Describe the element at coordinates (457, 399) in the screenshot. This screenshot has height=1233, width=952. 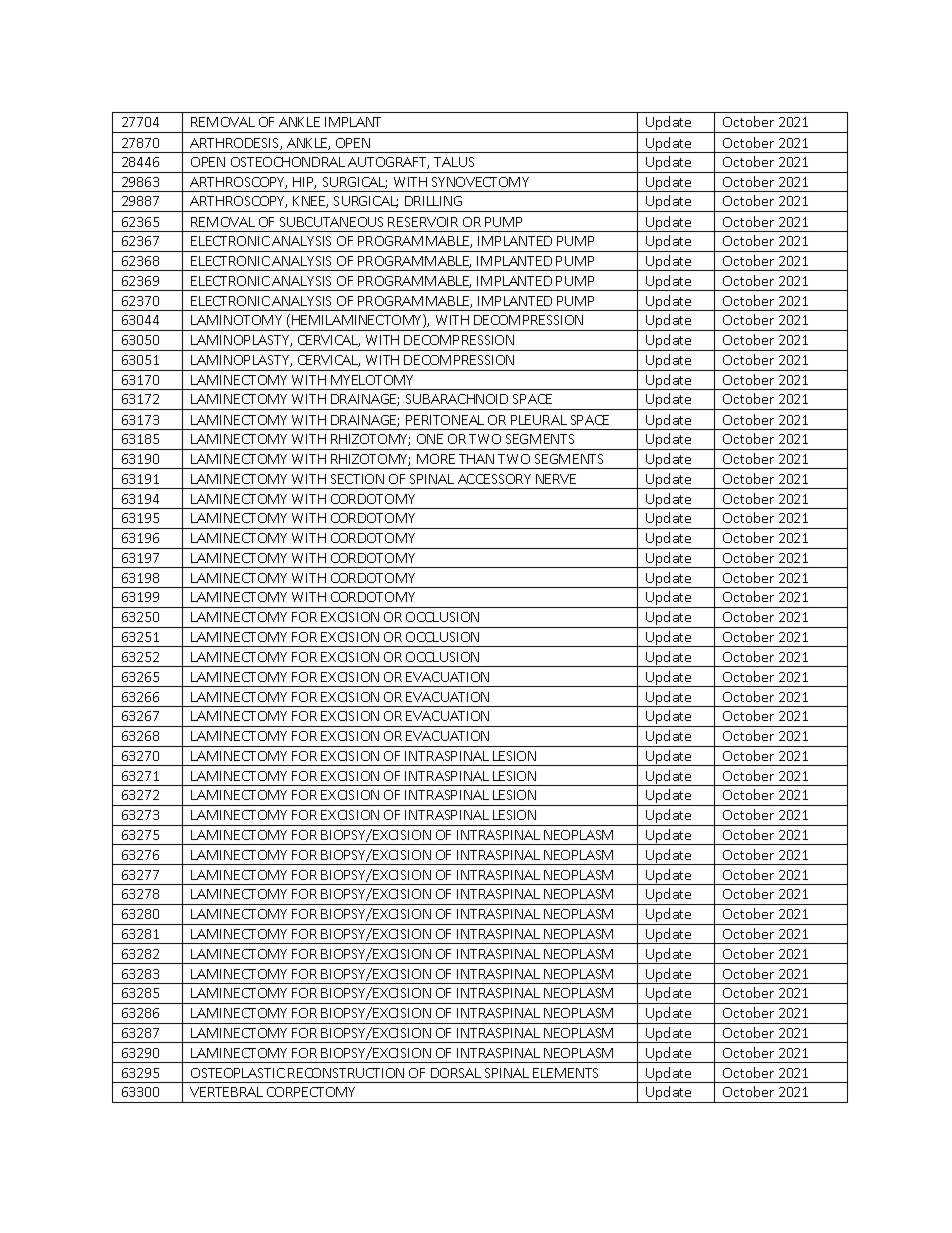
I see `SUBARACHNOID` at that location.
